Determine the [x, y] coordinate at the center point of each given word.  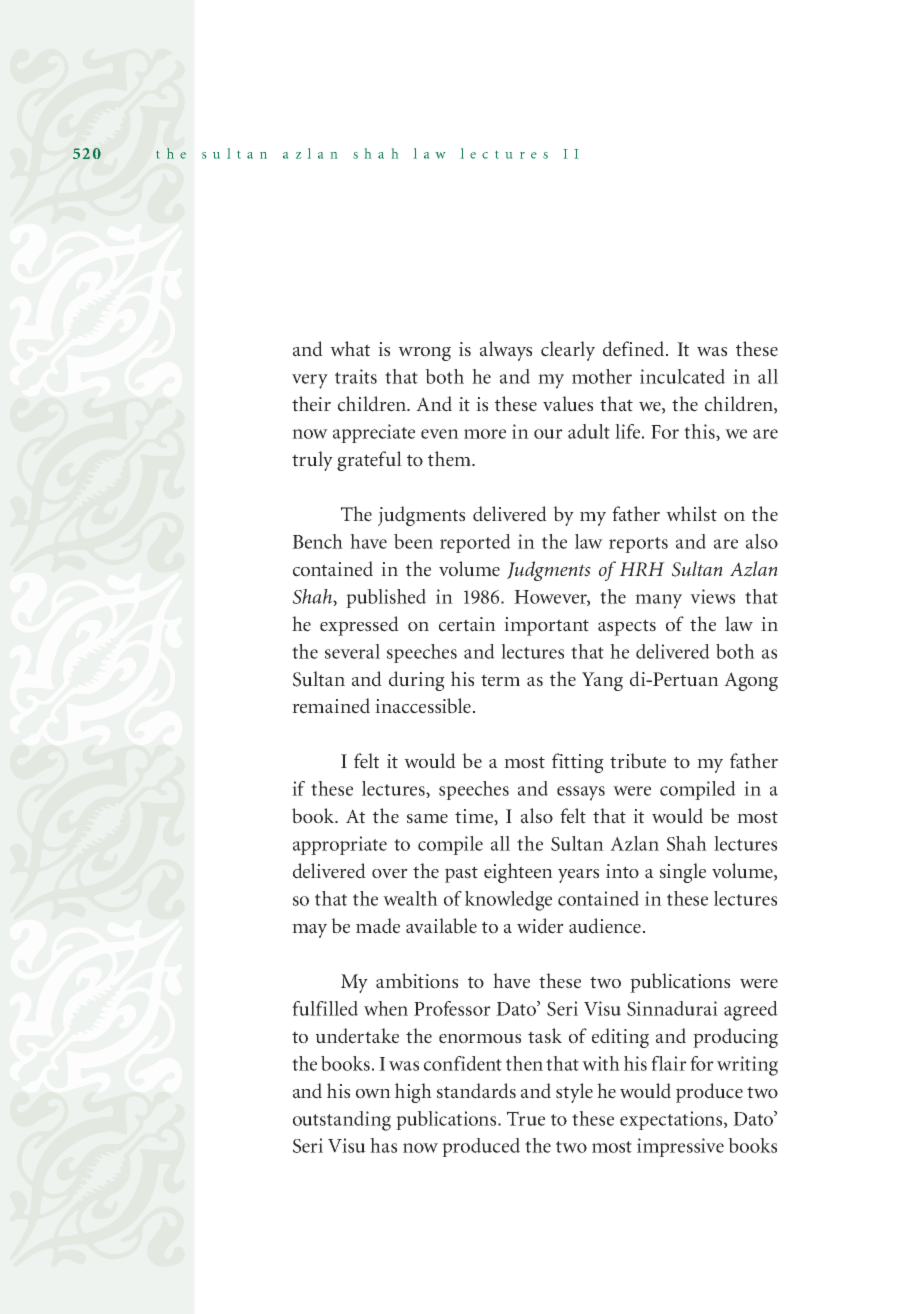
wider [540, 926]
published [386, 598]
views [712, 596]
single [683, 873]
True [526, 1118]
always [506, 351]
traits [356, 376]
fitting [578, 763]
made [378, 926]
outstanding [342, 1121]
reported [475, 543]
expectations [672, 1120]
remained [331, 706]
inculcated [682, 376]
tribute [638, 761]
